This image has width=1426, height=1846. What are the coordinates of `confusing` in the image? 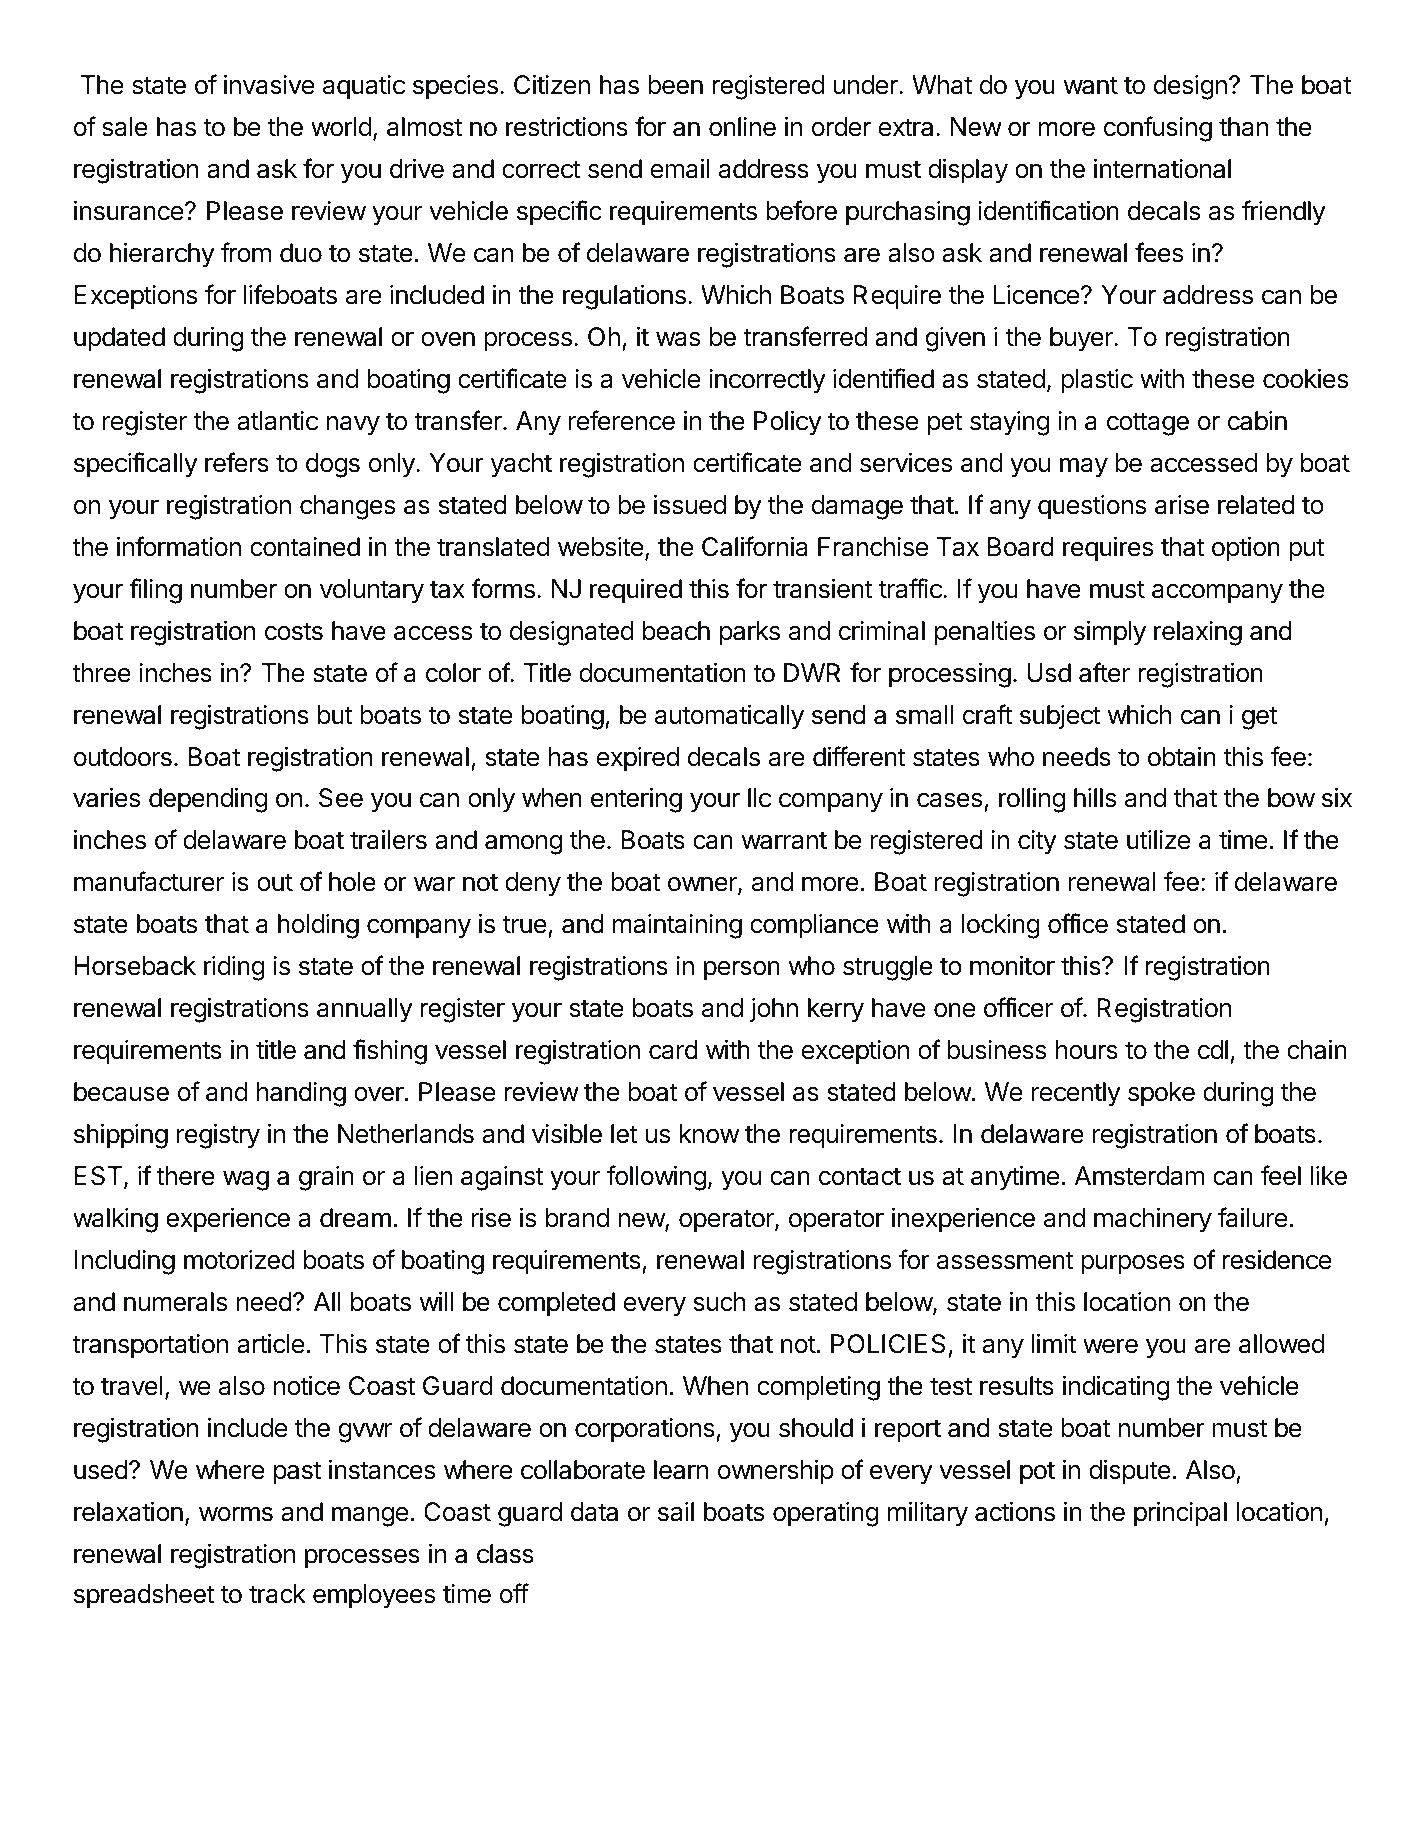 It's located at (1158, 129).
